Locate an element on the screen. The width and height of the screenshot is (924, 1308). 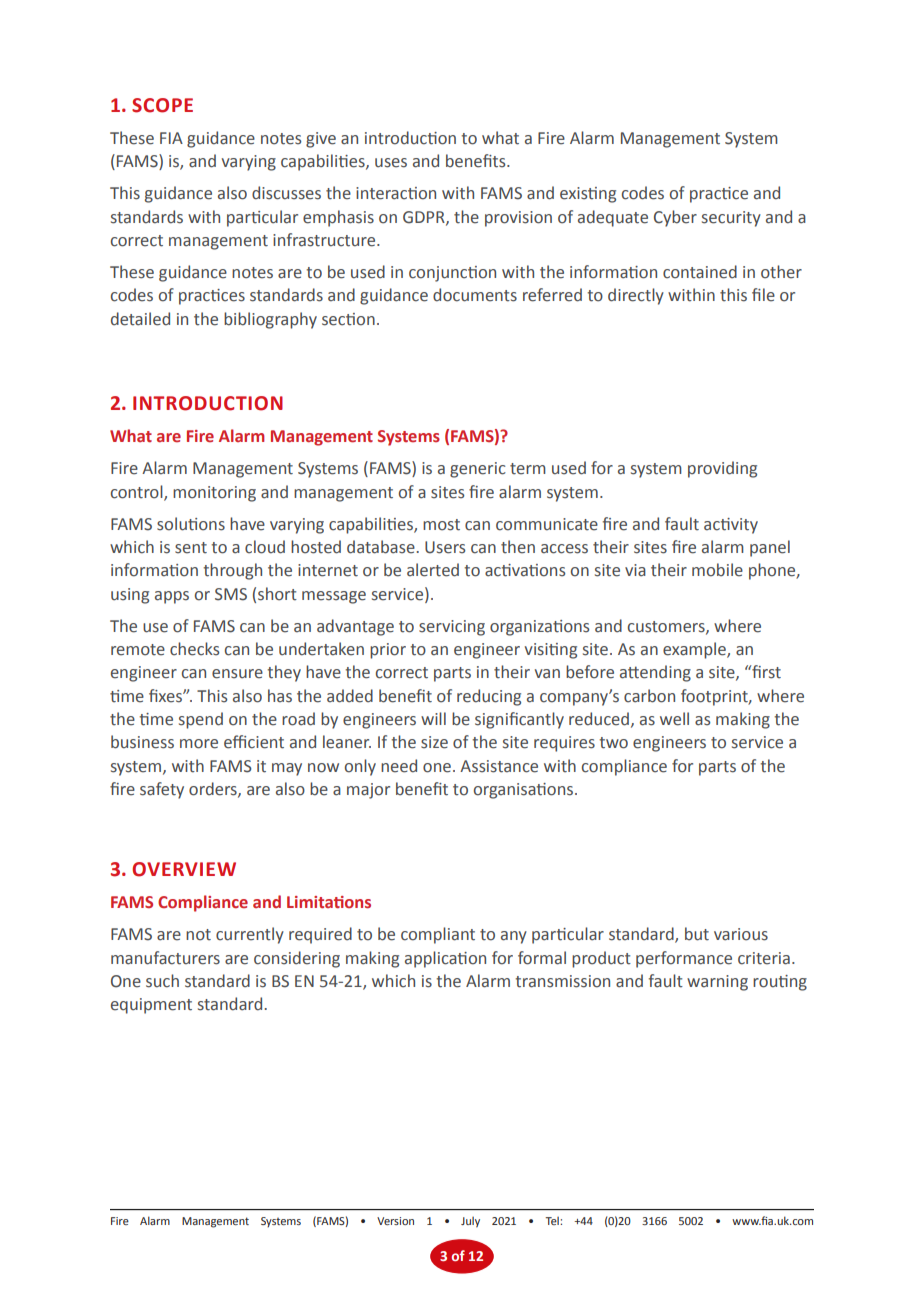
SCOPE is located at coordinates (162, 105).
